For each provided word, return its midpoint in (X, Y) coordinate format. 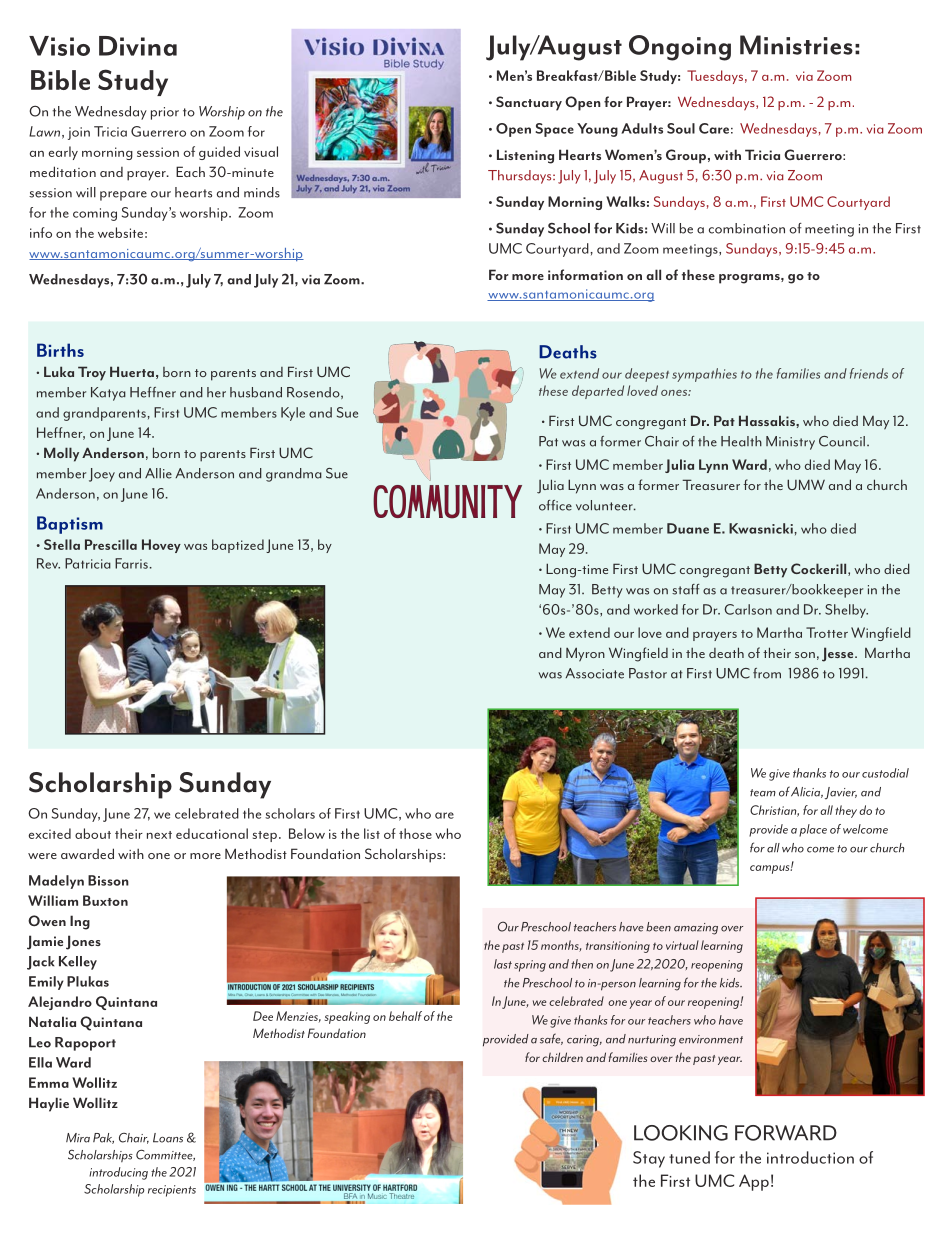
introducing (118, 1173)
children (562, 1057)
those (415, 833)
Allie (158, 473)
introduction (810, 1157)
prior (165, 113)
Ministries (796, 45)
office (555, 505)
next (159, 835)
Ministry (790, 443)
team (763, 793)
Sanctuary (529, 103)
